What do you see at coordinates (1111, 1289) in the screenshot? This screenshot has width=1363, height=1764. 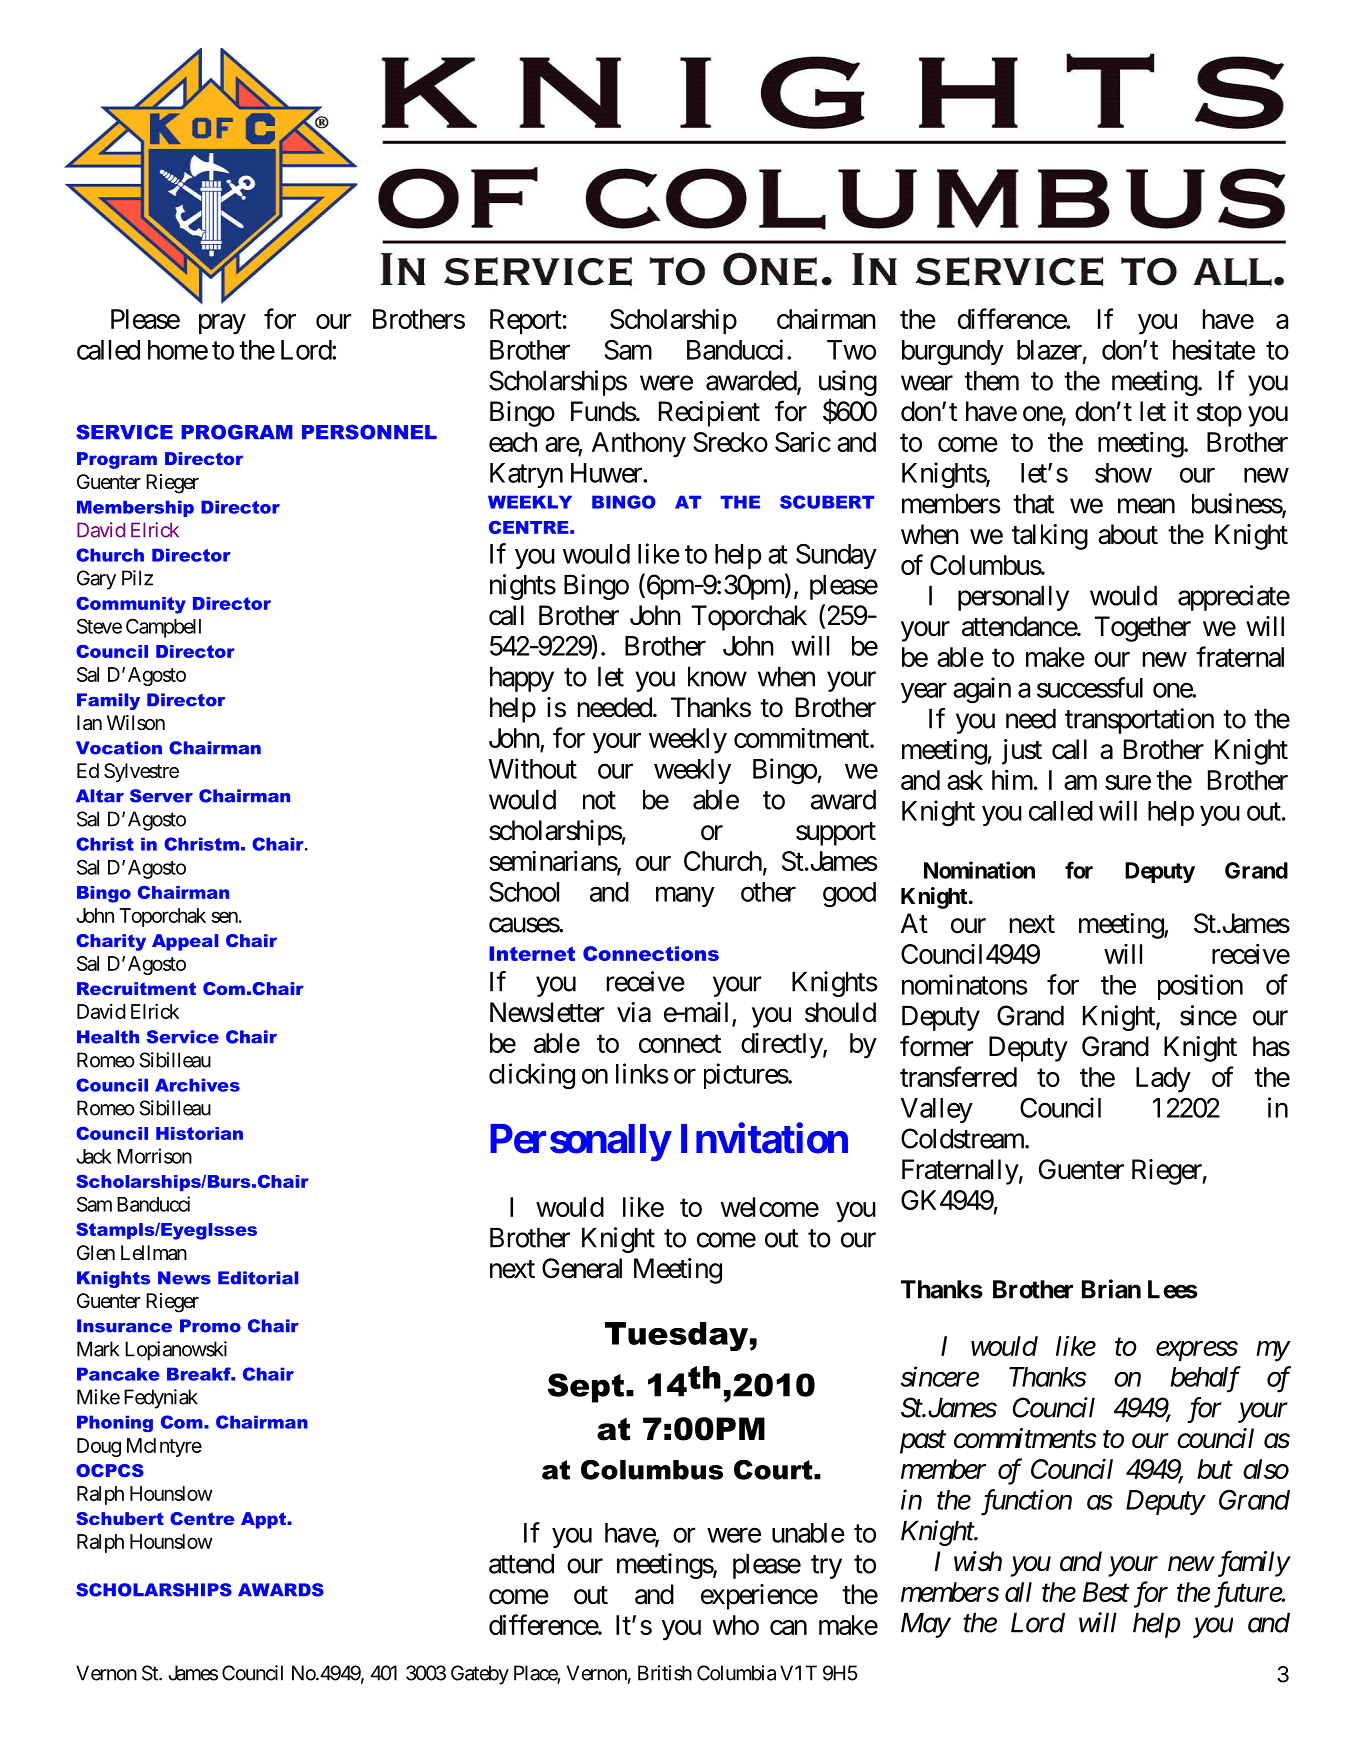 I see `Brian` at bounding box center [1111, 1289].
